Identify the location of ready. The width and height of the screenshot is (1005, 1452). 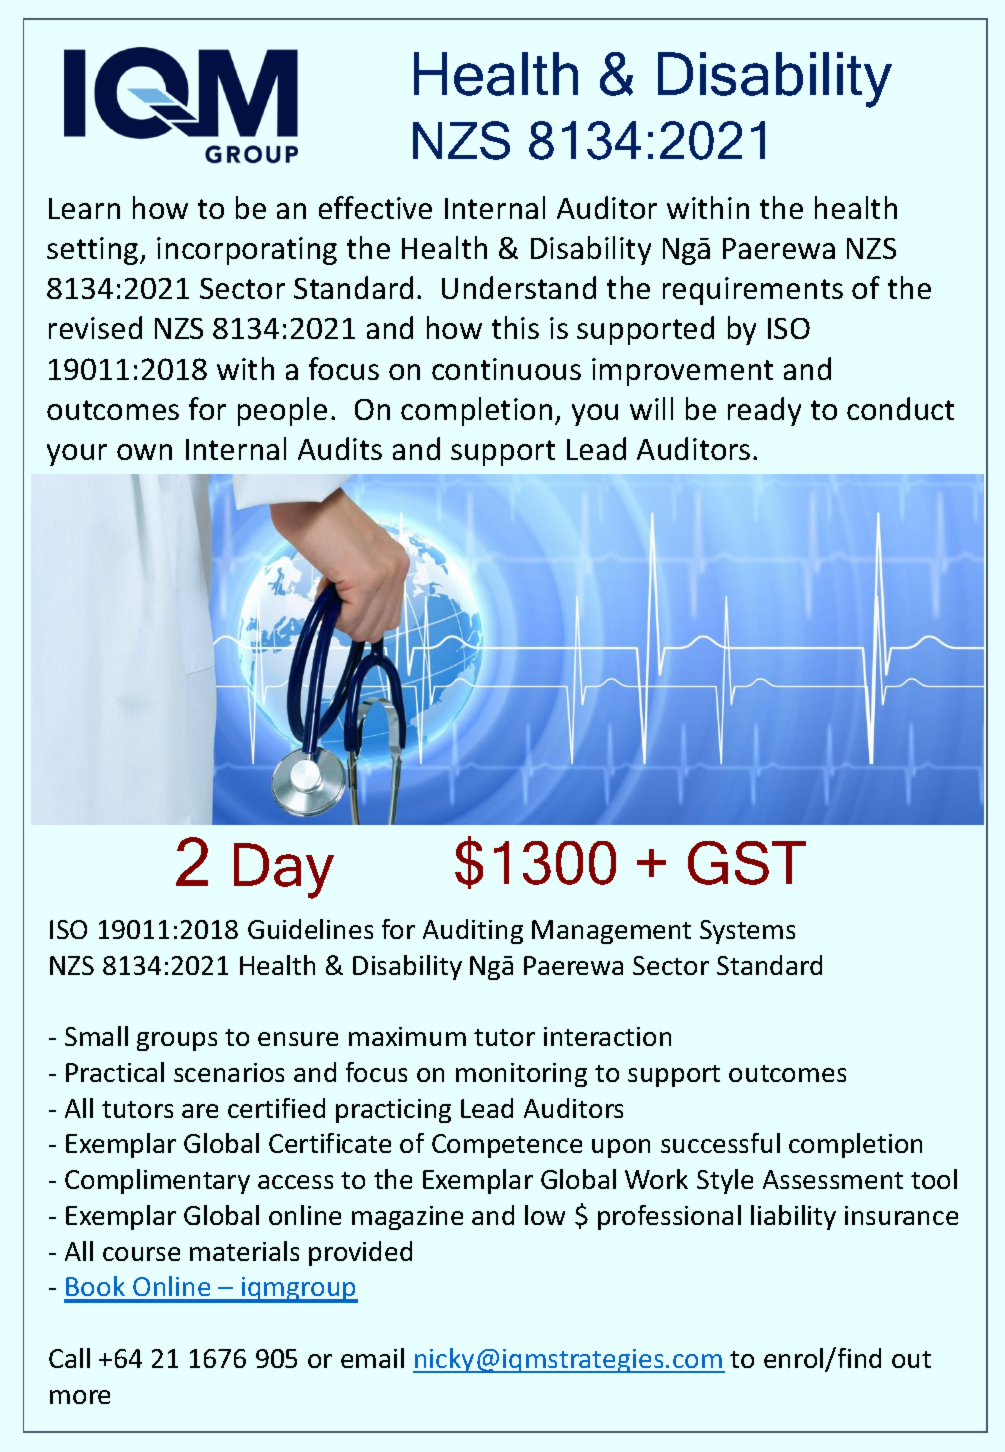
(764, 411).
